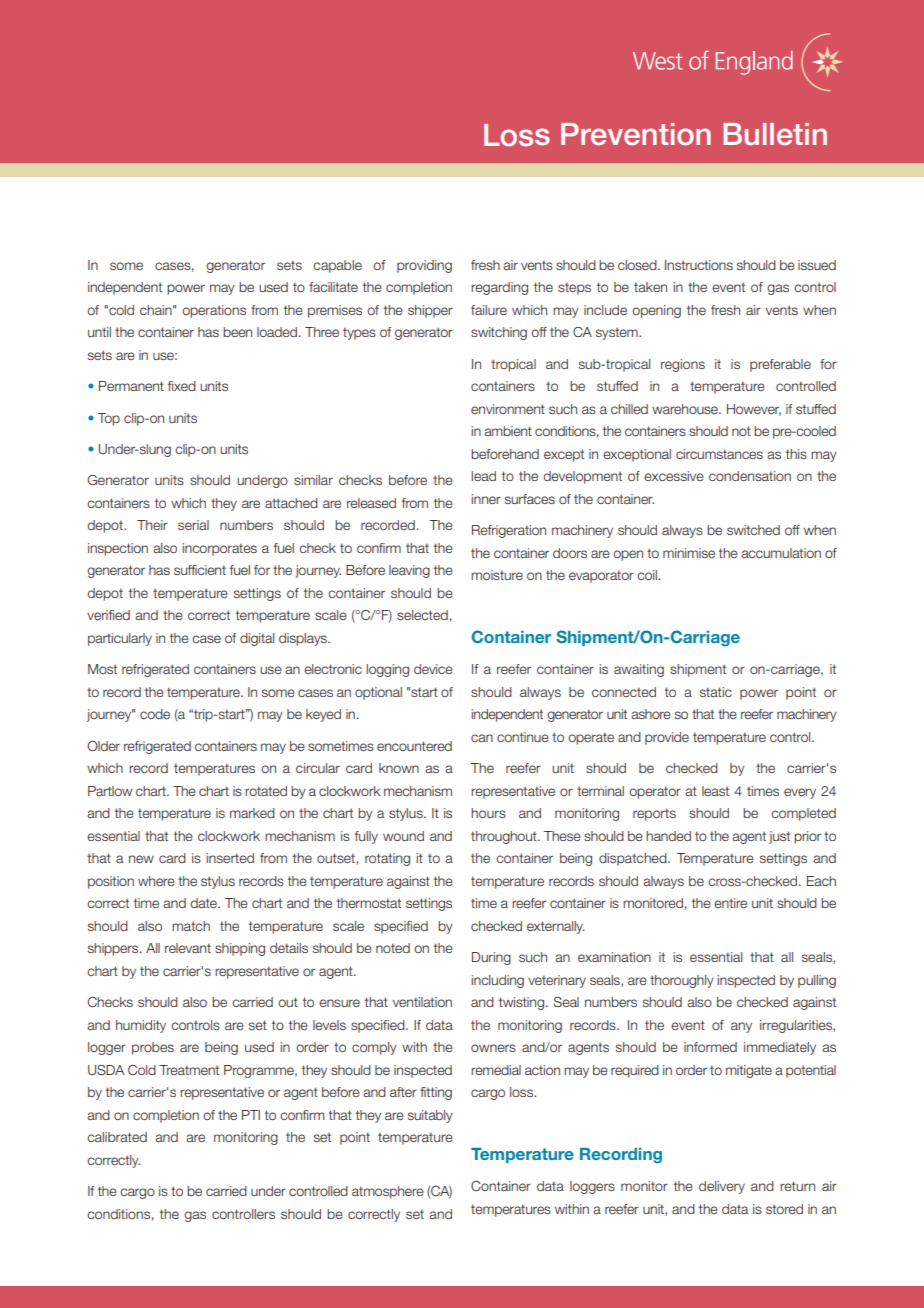  I want to click on operations, so click(214, 311).
